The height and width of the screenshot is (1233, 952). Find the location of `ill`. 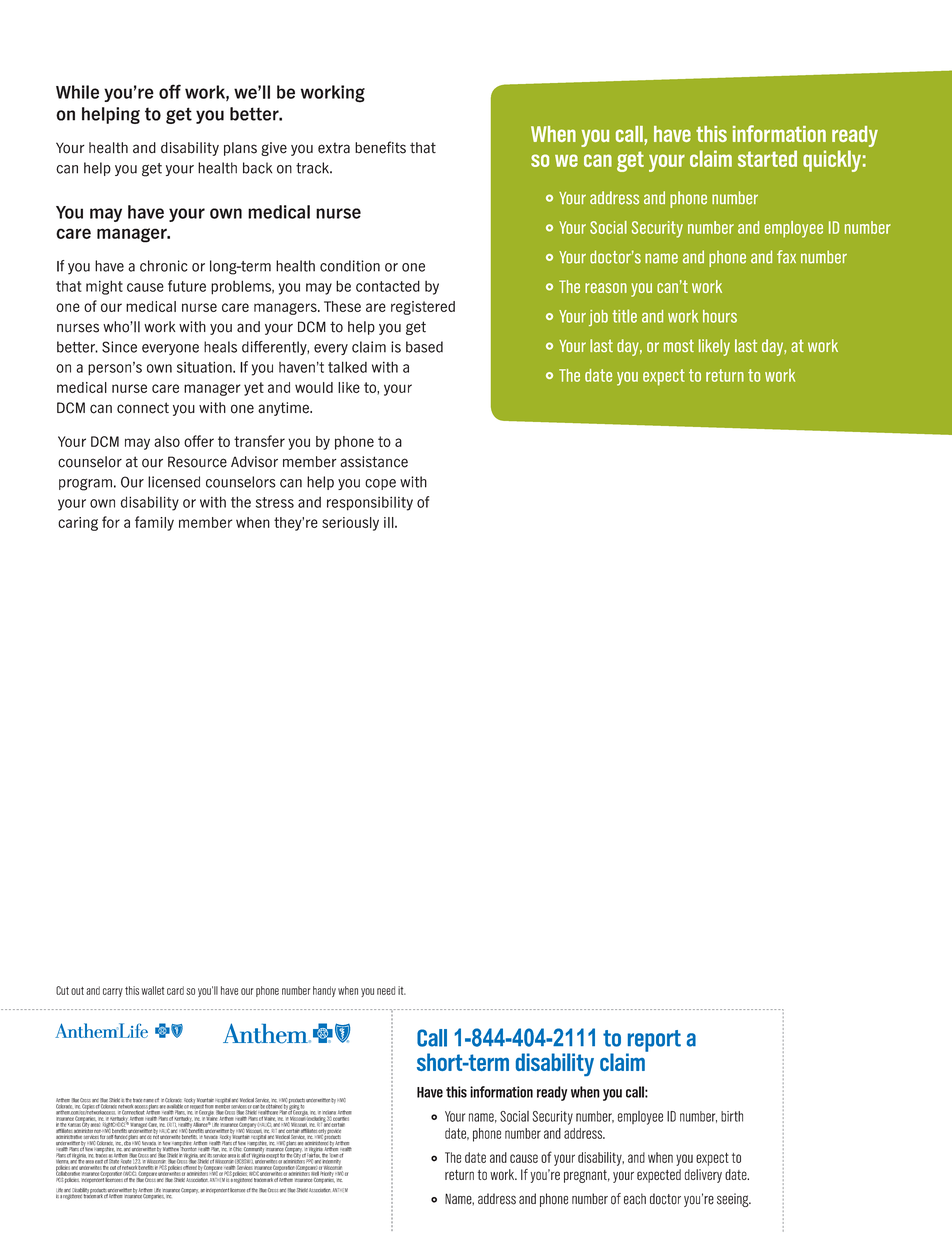

ill is located at coordinates (390, 522).
